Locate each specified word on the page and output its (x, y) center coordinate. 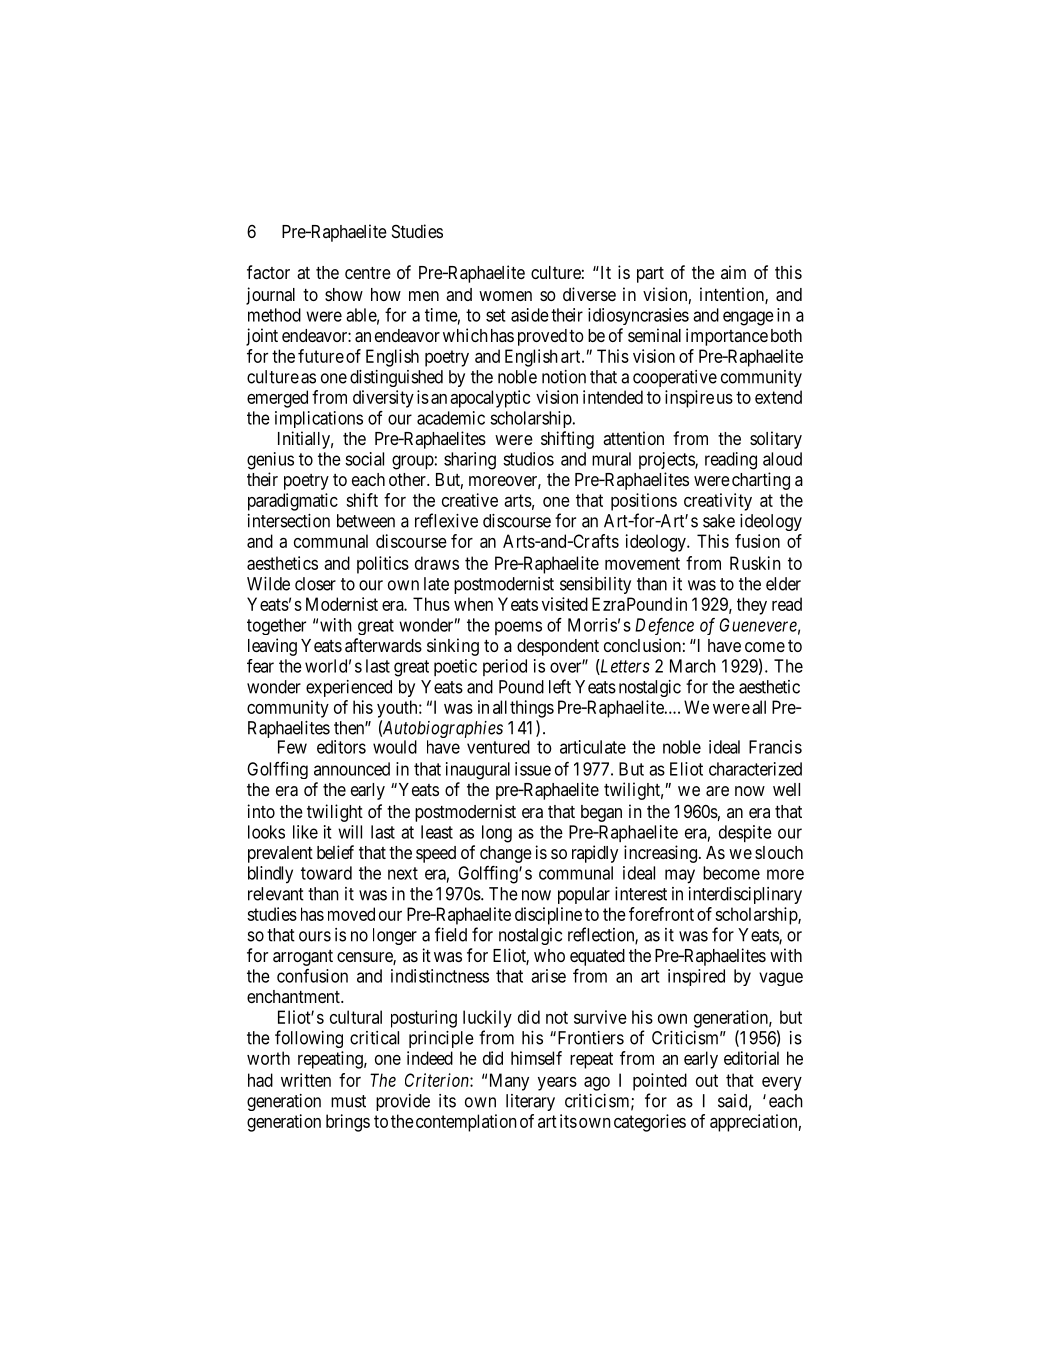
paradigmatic (293, 502)
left (560, 686)
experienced (349, 688)
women (505, 296)
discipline (548, 916)
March (693, 666)
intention (733, 295)
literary (530, 1102)
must (348, 1101)
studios (528, 459)
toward (326, 873)
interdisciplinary (745, 895)
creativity (718, 502)
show (344, 294)
